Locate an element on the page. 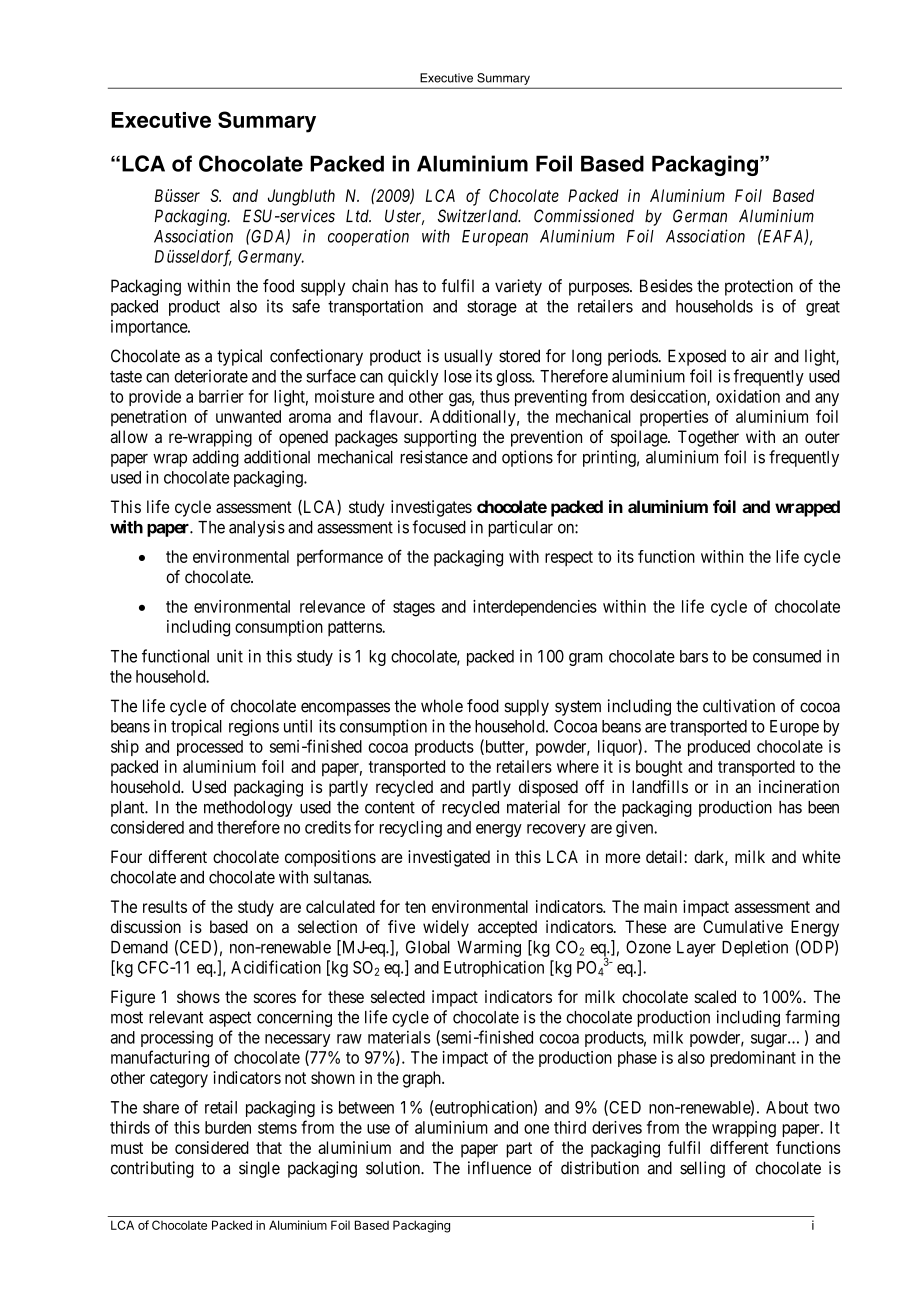 The height and width of the page is (1308, 924). safe is located at coordinates (306, 306).
